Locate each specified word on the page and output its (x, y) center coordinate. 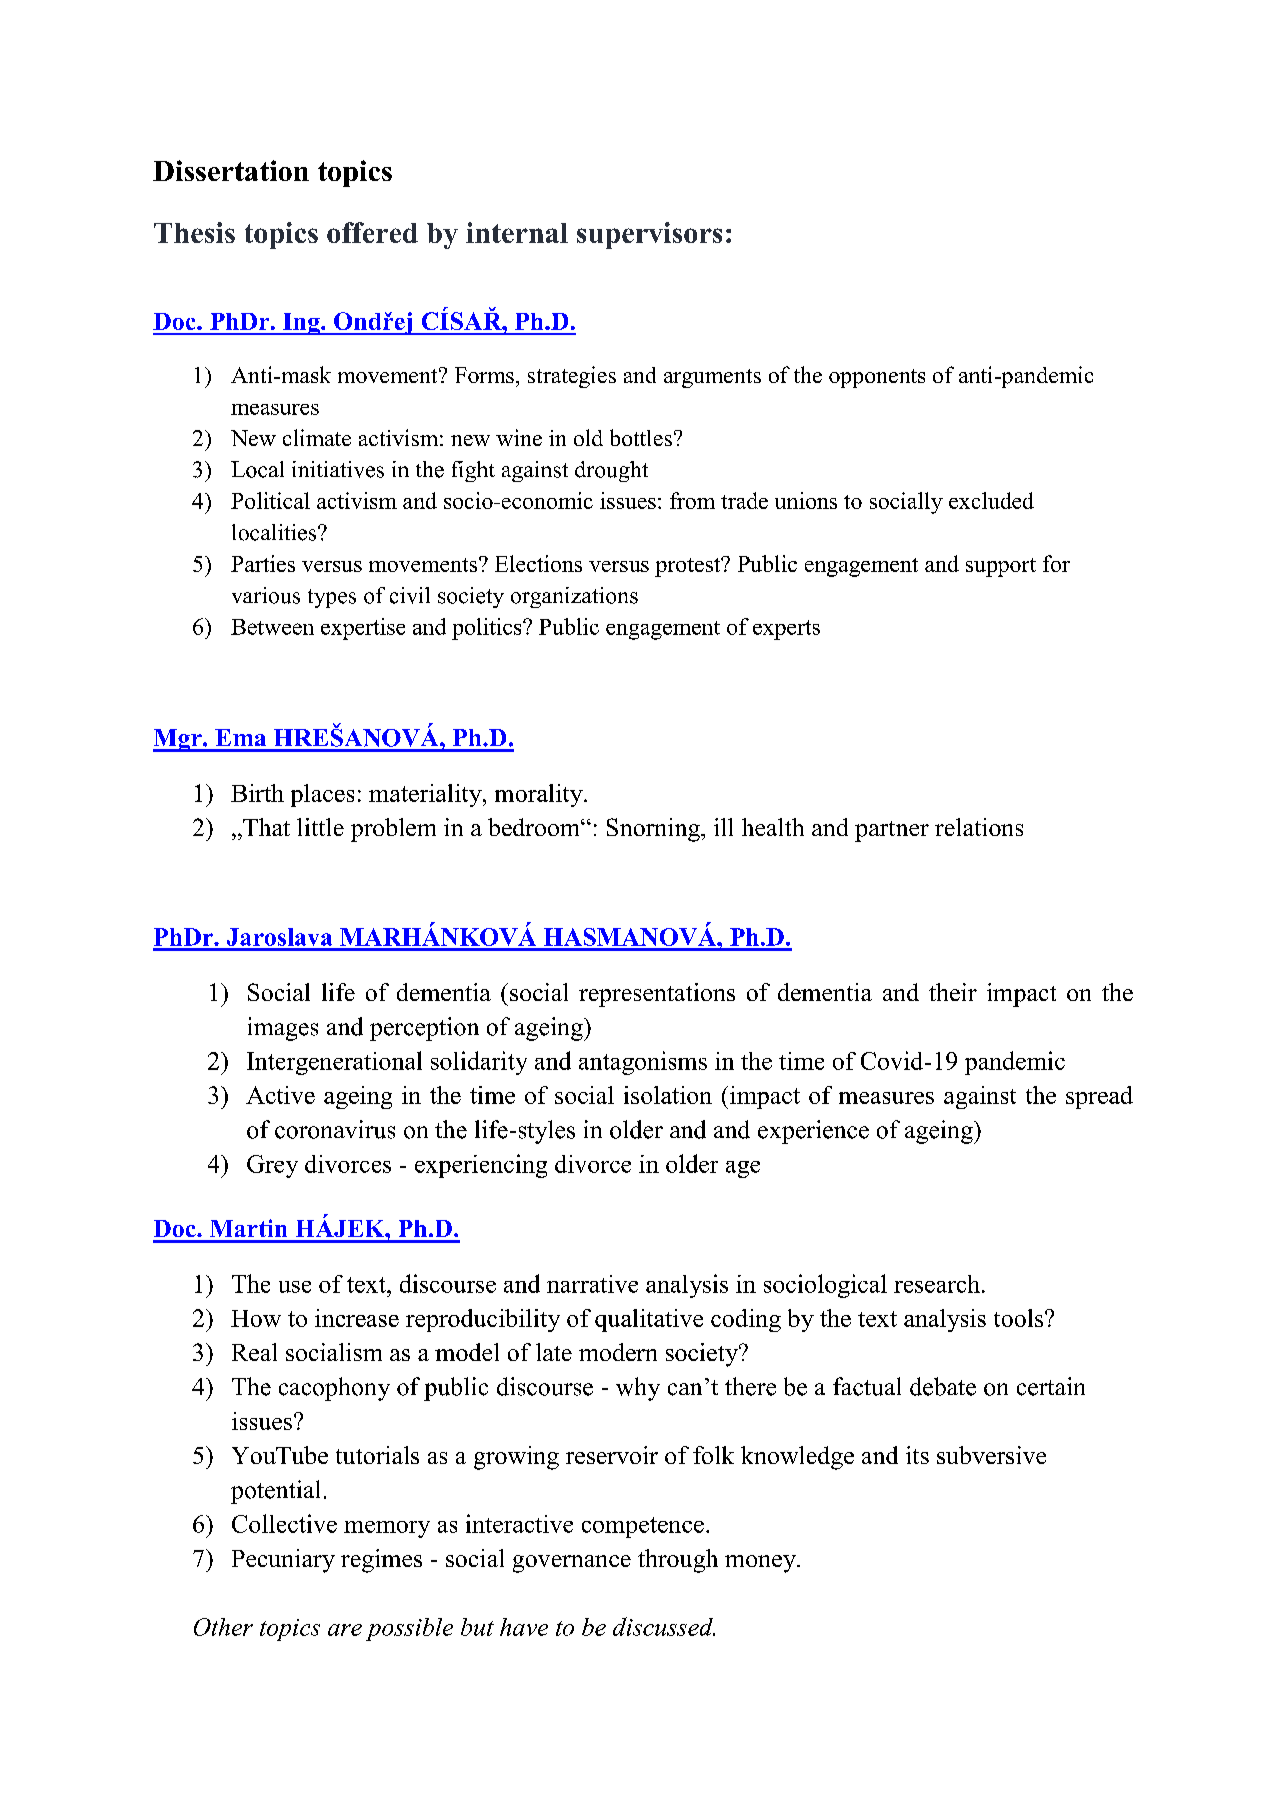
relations (979, 827)
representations (657, 995)
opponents (877, 378)
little (320, 827)
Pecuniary (283, 1561)
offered (372, 232)
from (692, 500)
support (1001, 567)
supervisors (649, 235)
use (295, 1287)
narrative (592, 1284)
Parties (263, 563)
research (937, 1284)
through (678, 1561)
